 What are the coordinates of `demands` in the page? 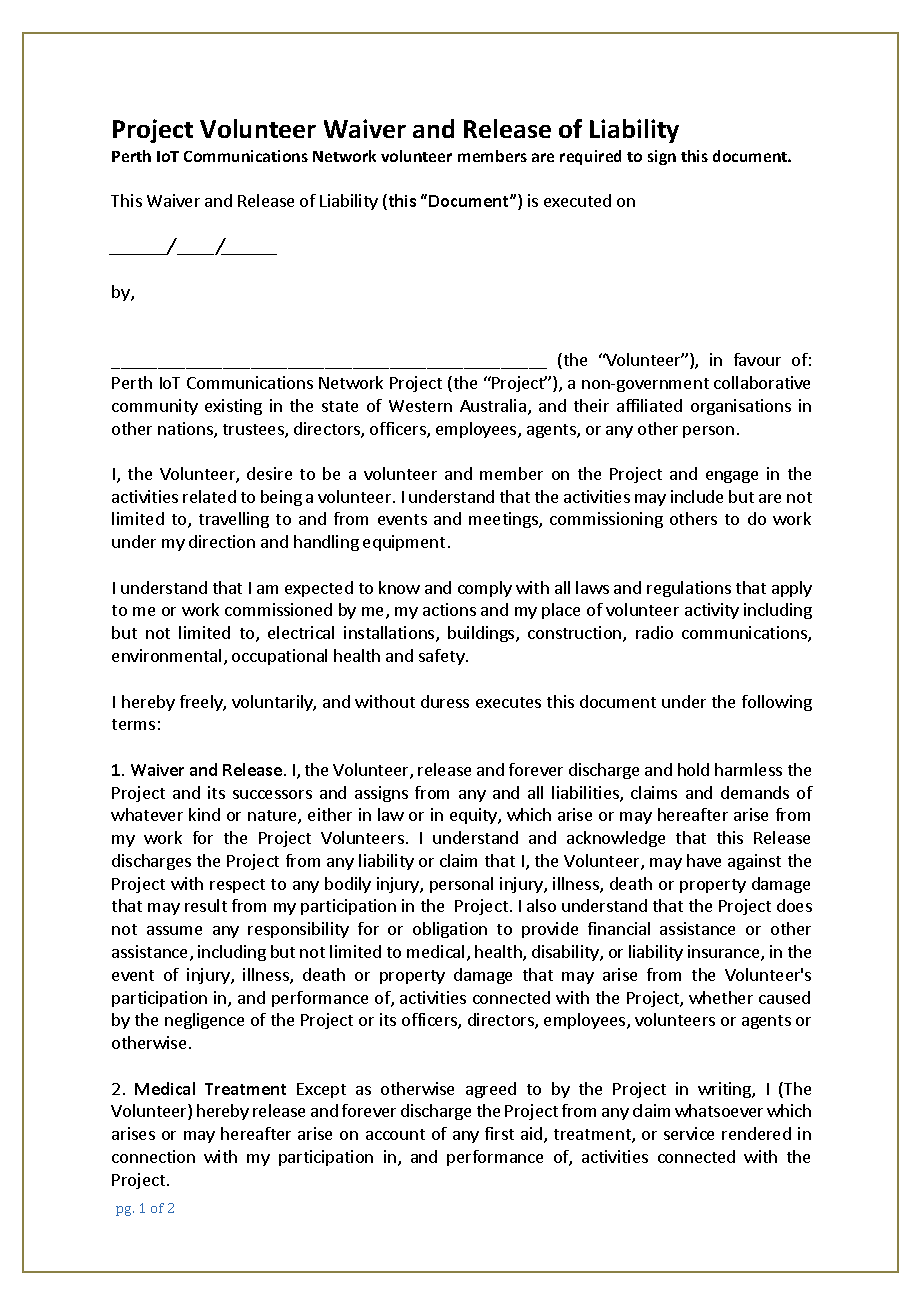 It's located at (755, 792).
